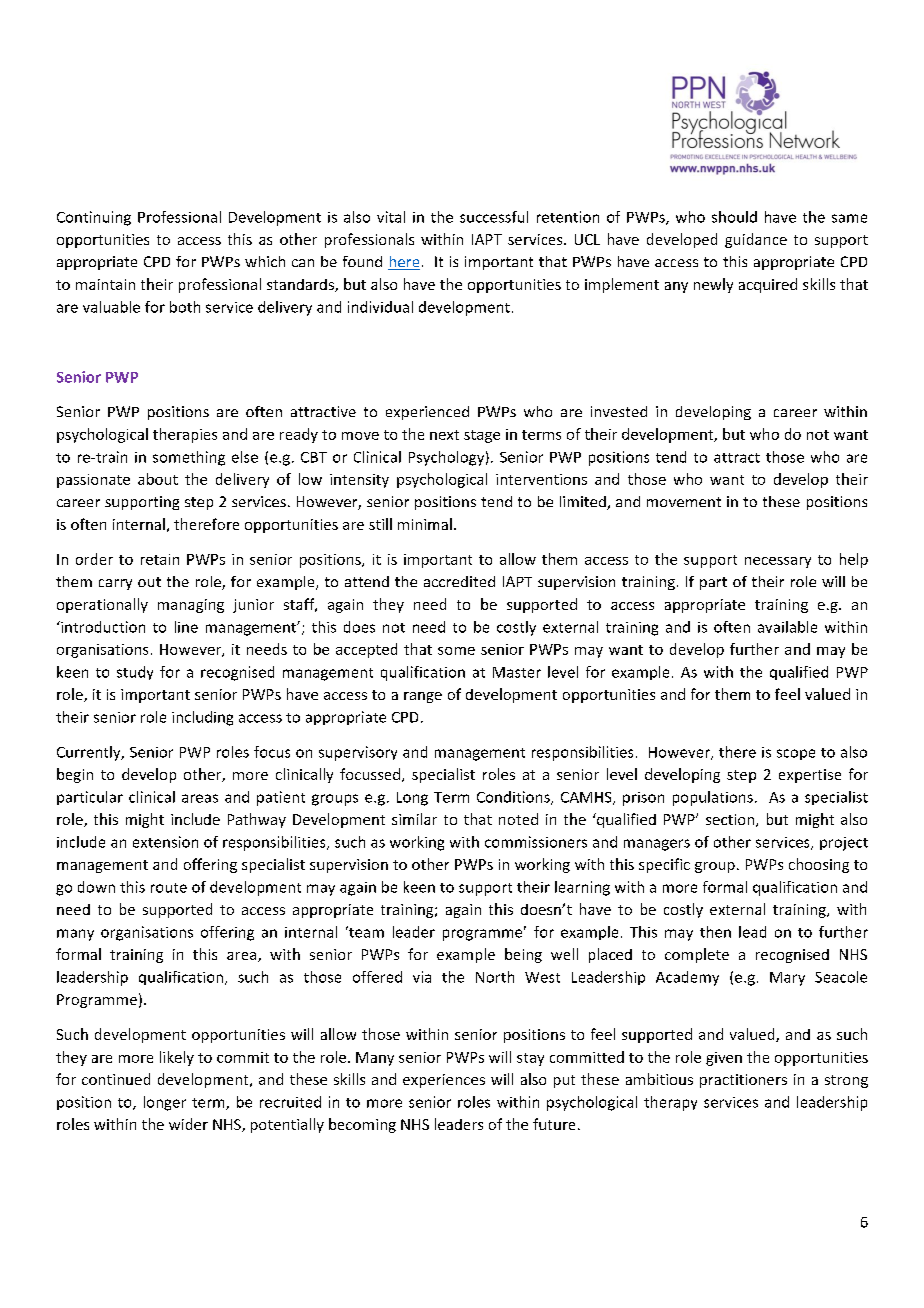 The width and height of the page is (924, 1308). Describe the element at coordinates (425, 524) in the page. I see `minimal` at that location.
